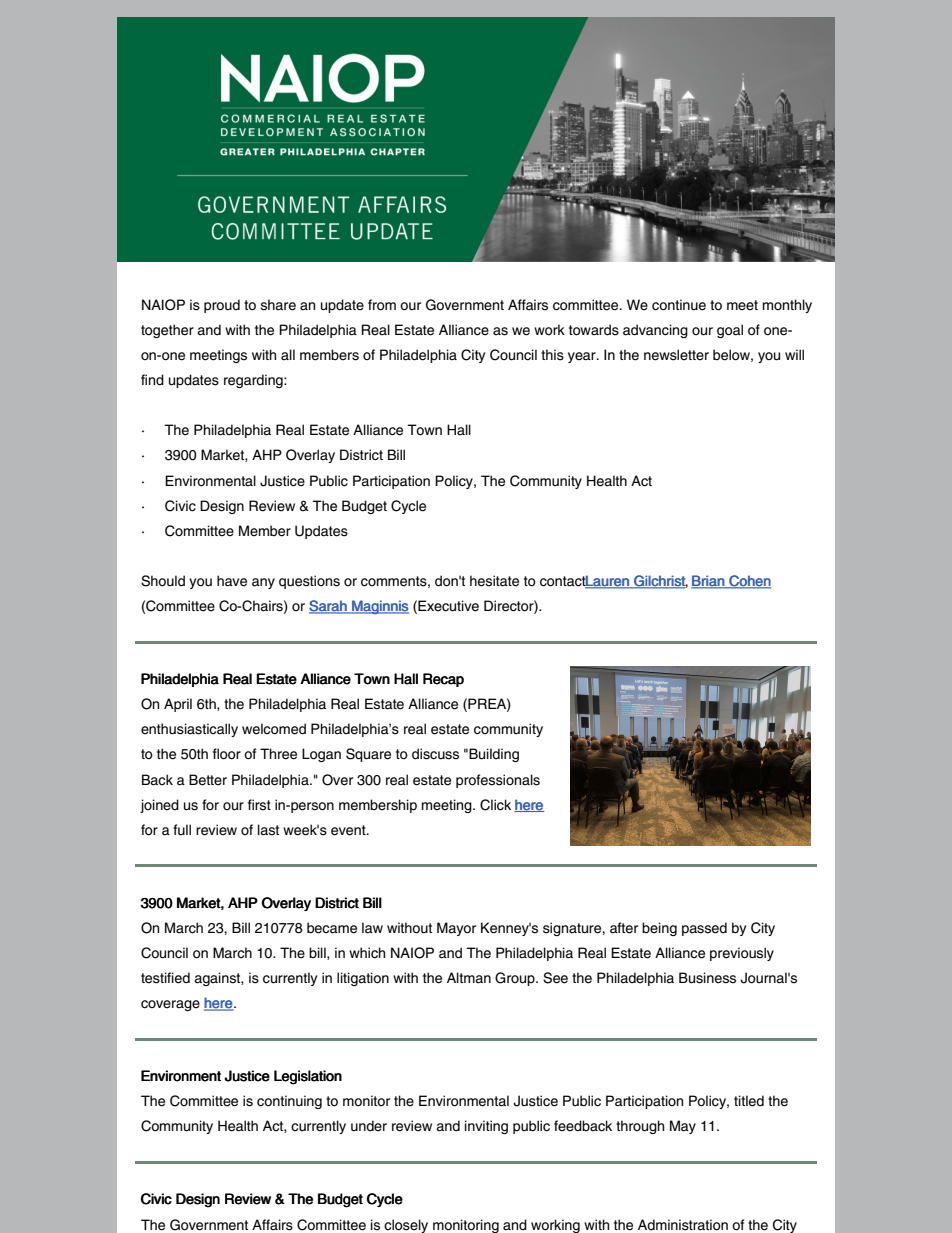  What do you see at coordinates (222, 306) in the screenshot?
I see `proud` at bounding box center [222, 306].
